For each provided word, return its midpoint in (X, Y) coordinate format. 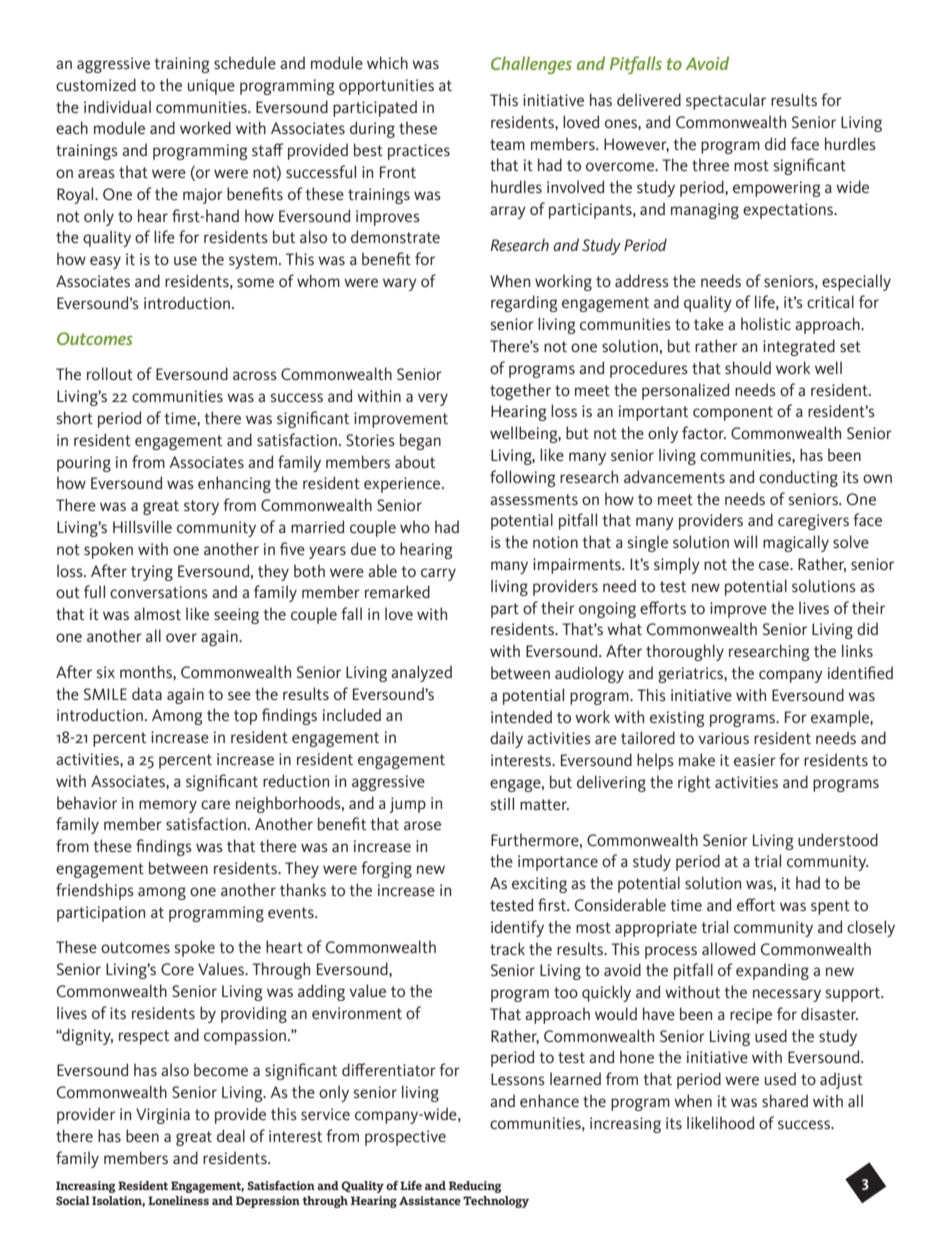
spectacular (726, 101)
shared (785, 1100)
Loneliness (178, 1200)
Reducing (475, 1187)
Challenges (531, 65)
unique (211, 87)
